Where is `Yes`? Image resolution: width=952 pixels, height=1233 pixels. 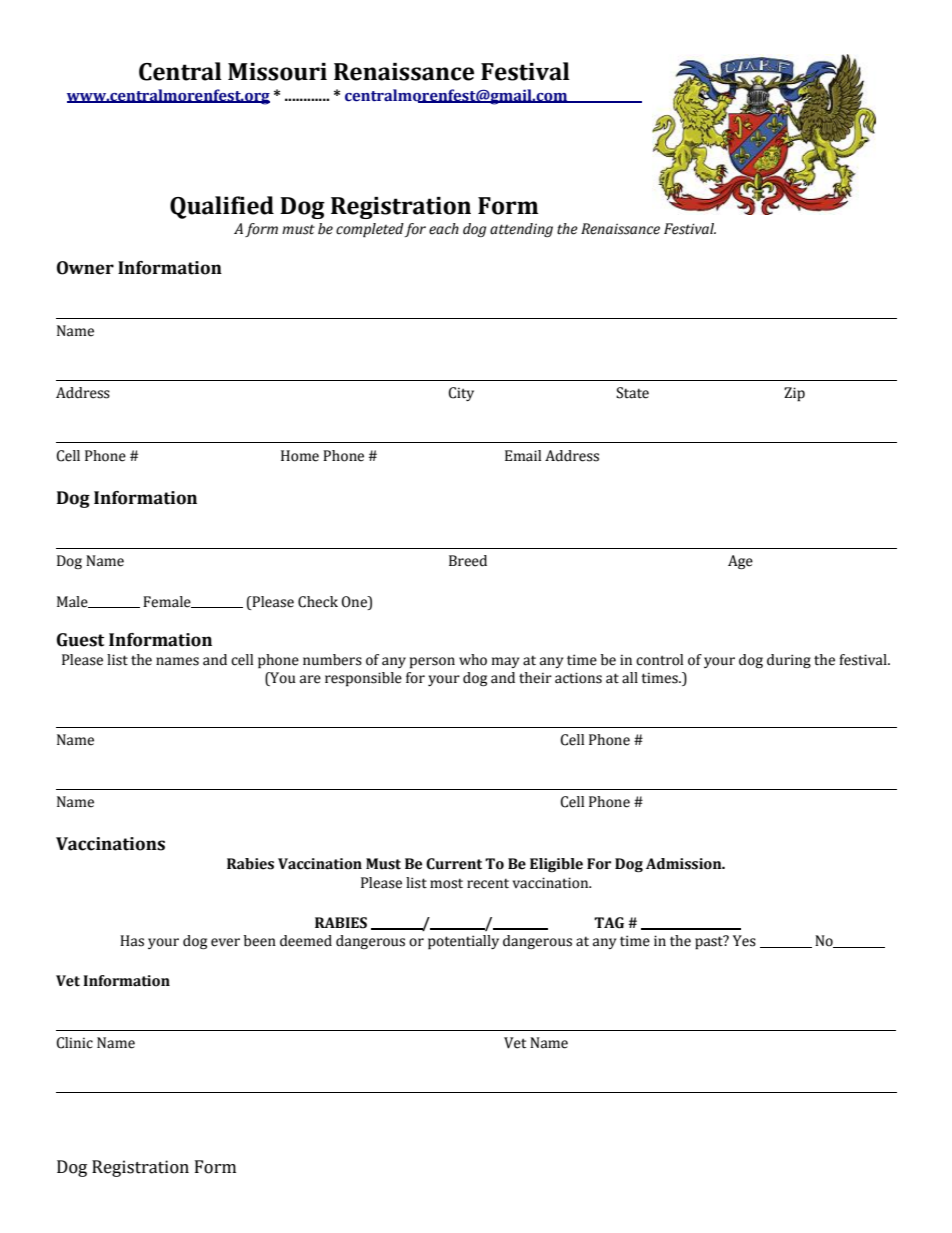
Yes is located at coordinates (744, 941).
